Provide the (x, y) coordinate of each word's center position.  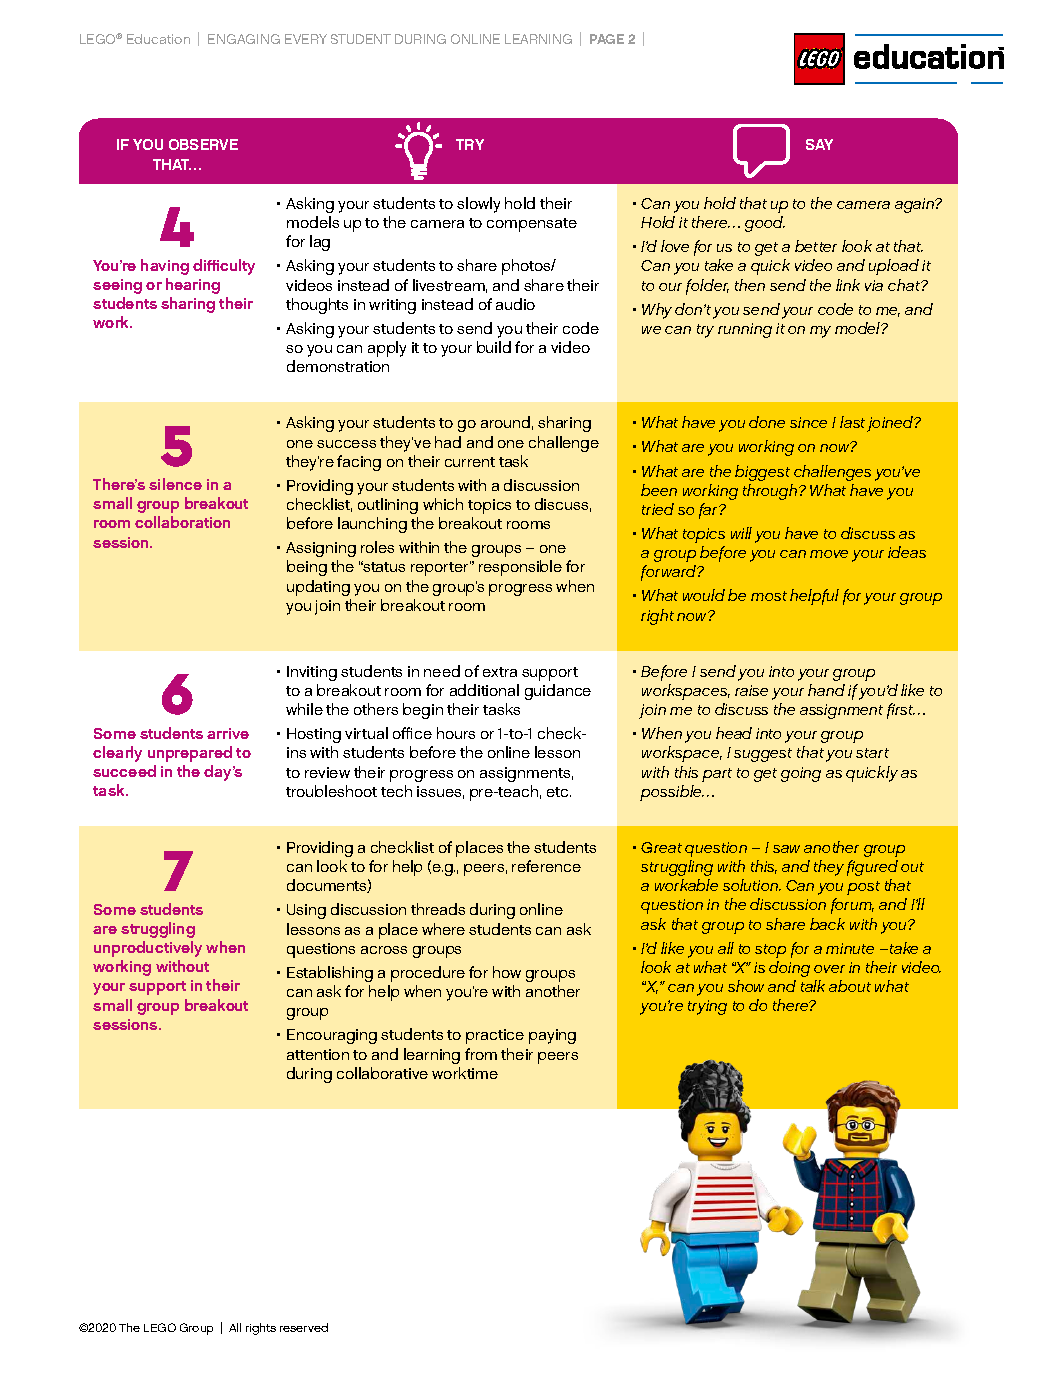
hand (826, 690)
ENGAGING (244, 39)
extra (500, 672)
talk (813, 986)
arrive (228, 733)
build (494, 347)
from (481, 1054)
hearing (193, 286)
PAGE (607, 39)
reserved (304, 1327)
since (808, 422)
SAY (819, 144)
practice (495, 1036)
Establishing (330, 974)
